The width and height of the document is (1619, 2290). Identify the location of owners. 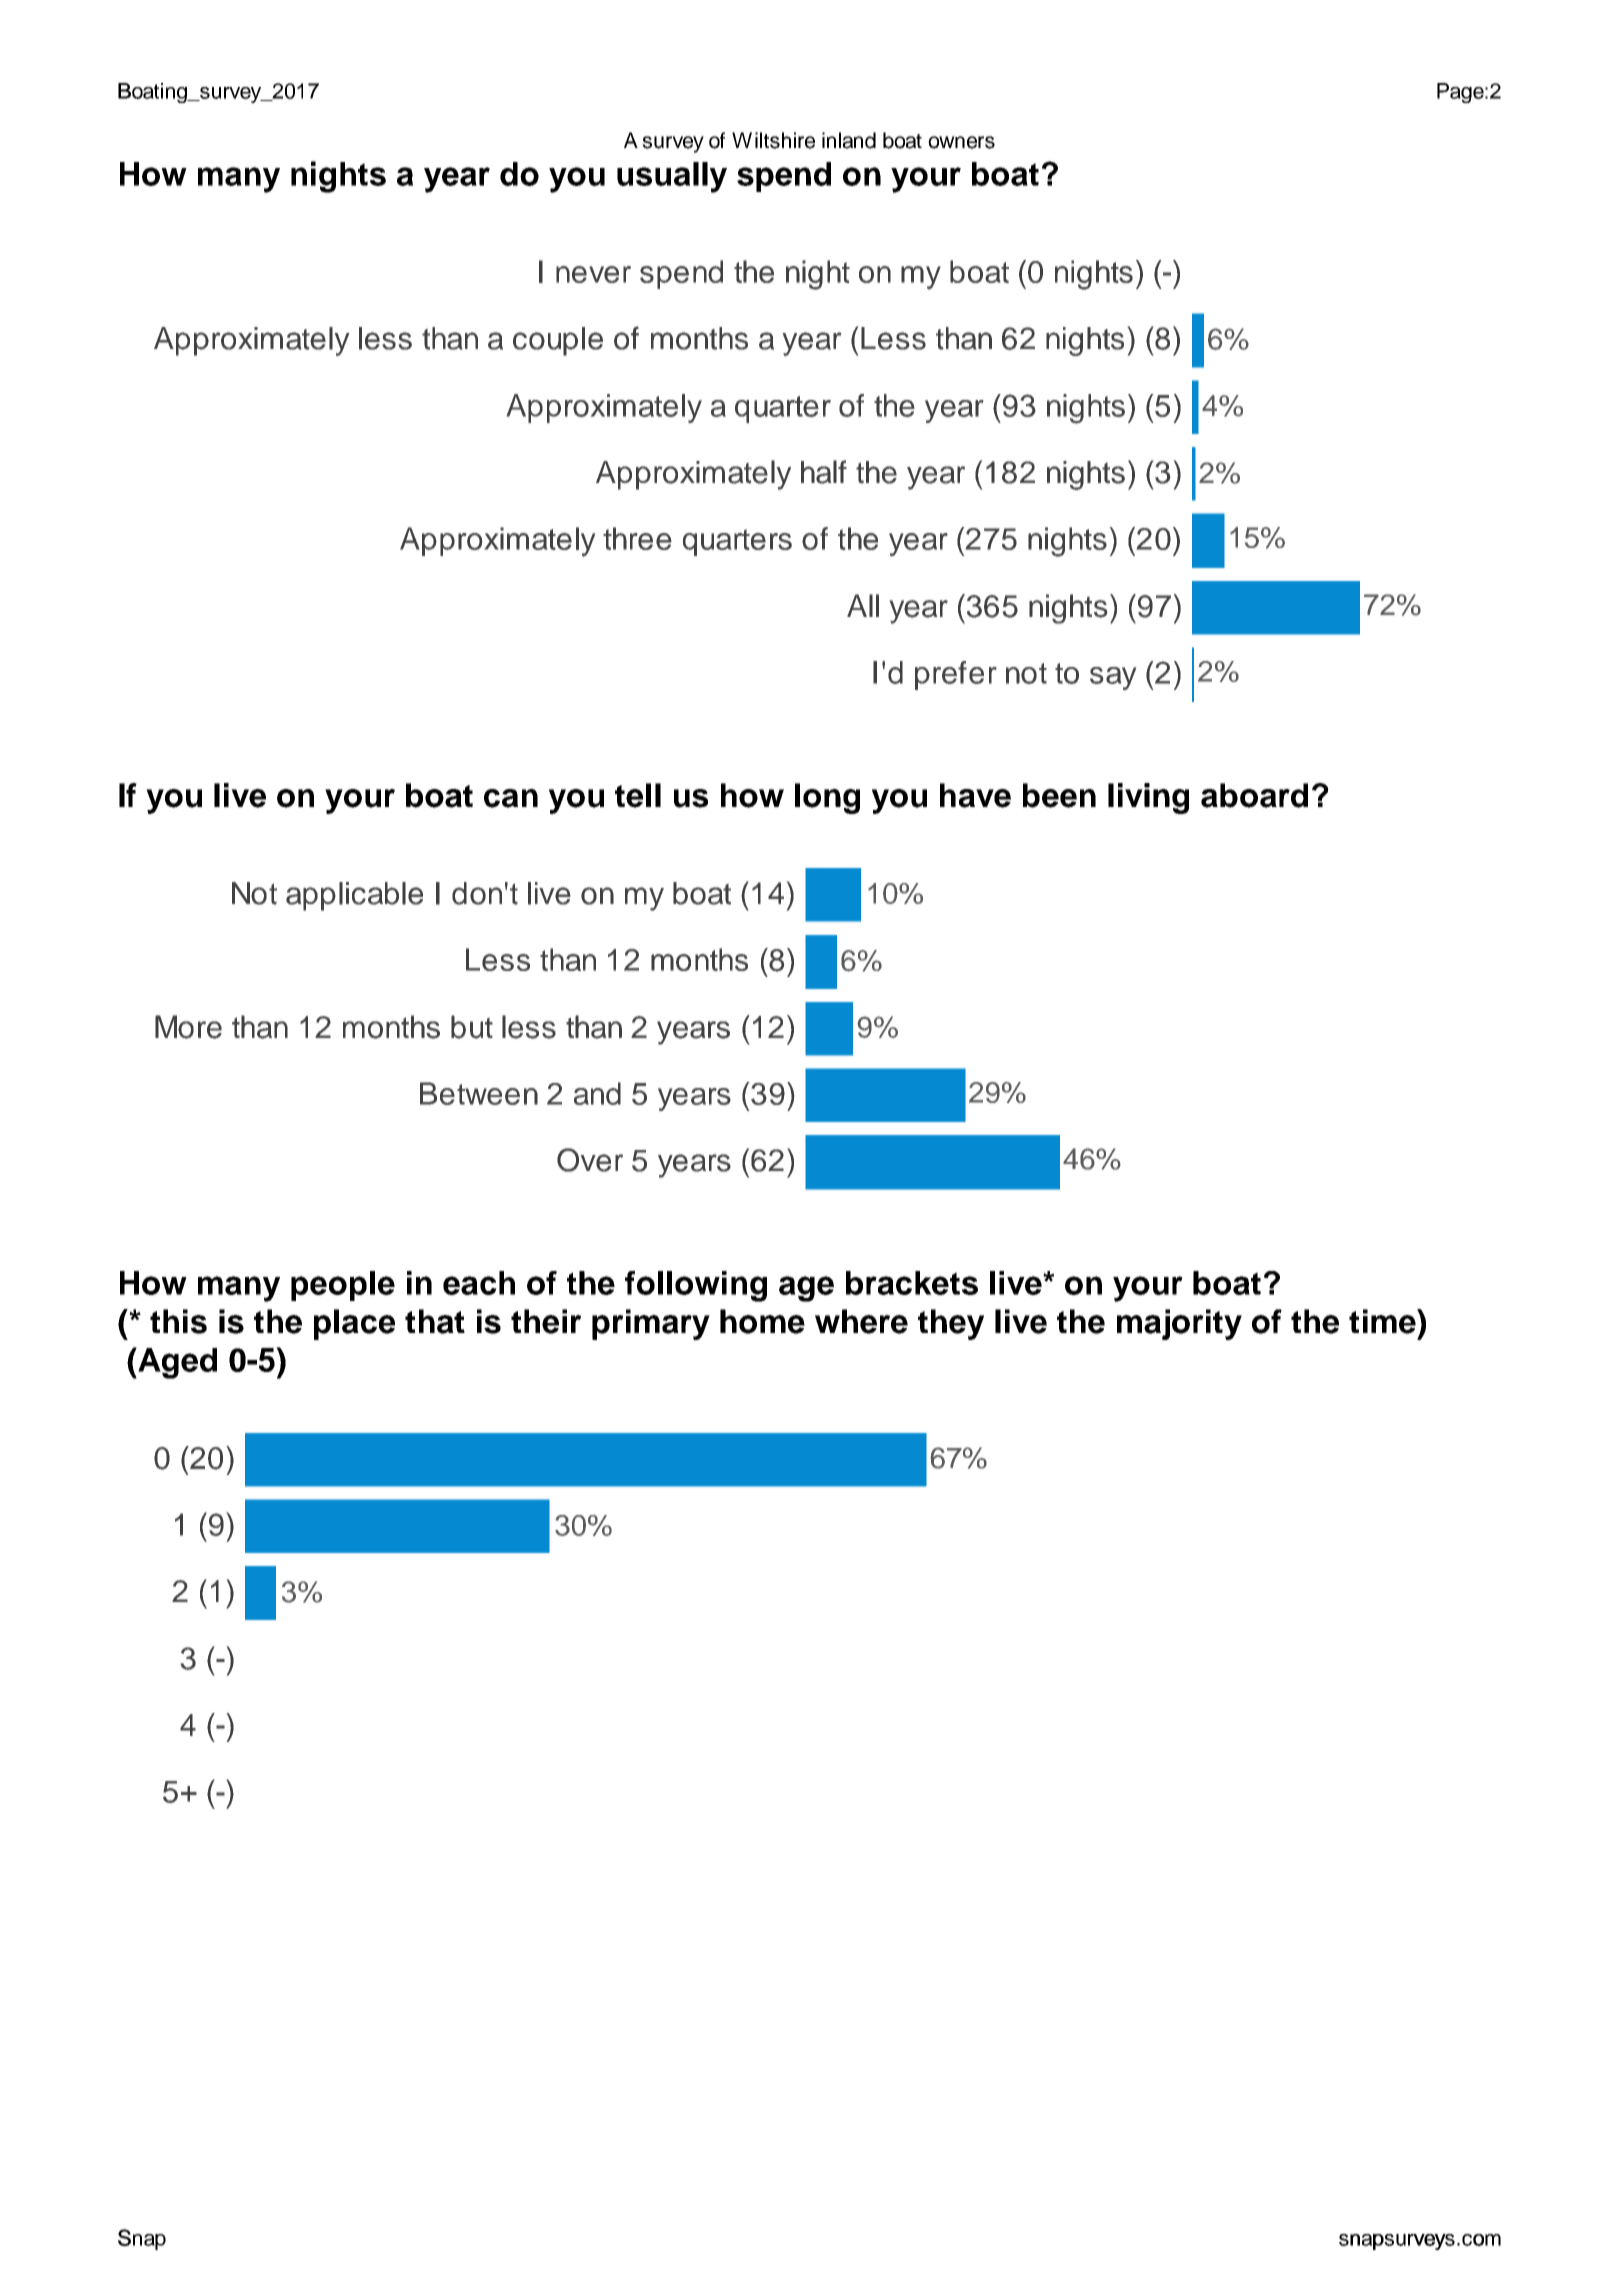
(961, 142).
